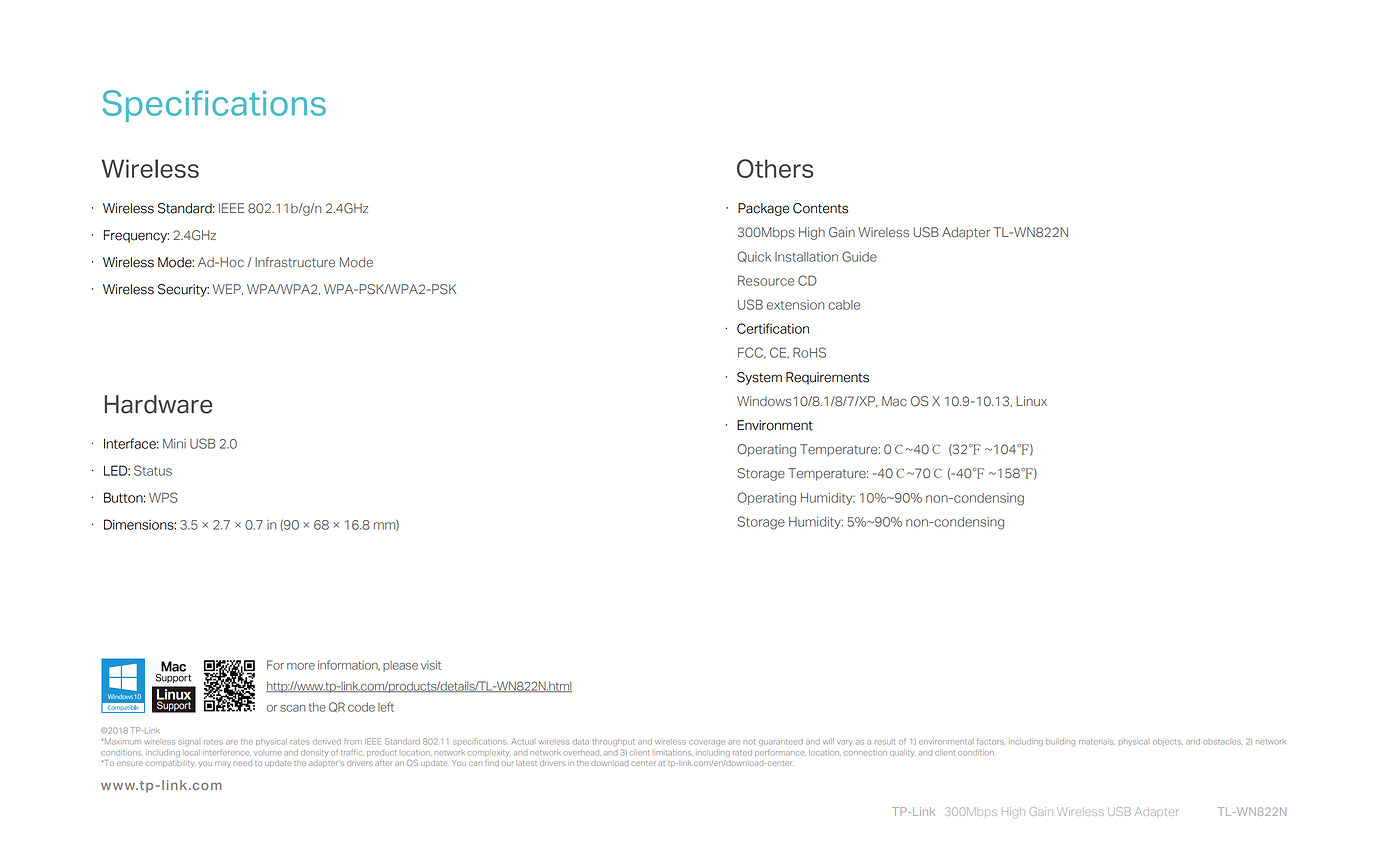 This image has width=1389, height=868. Describe the element at coordinates (827, 378) in the image. I see `Requirements` at that location.
